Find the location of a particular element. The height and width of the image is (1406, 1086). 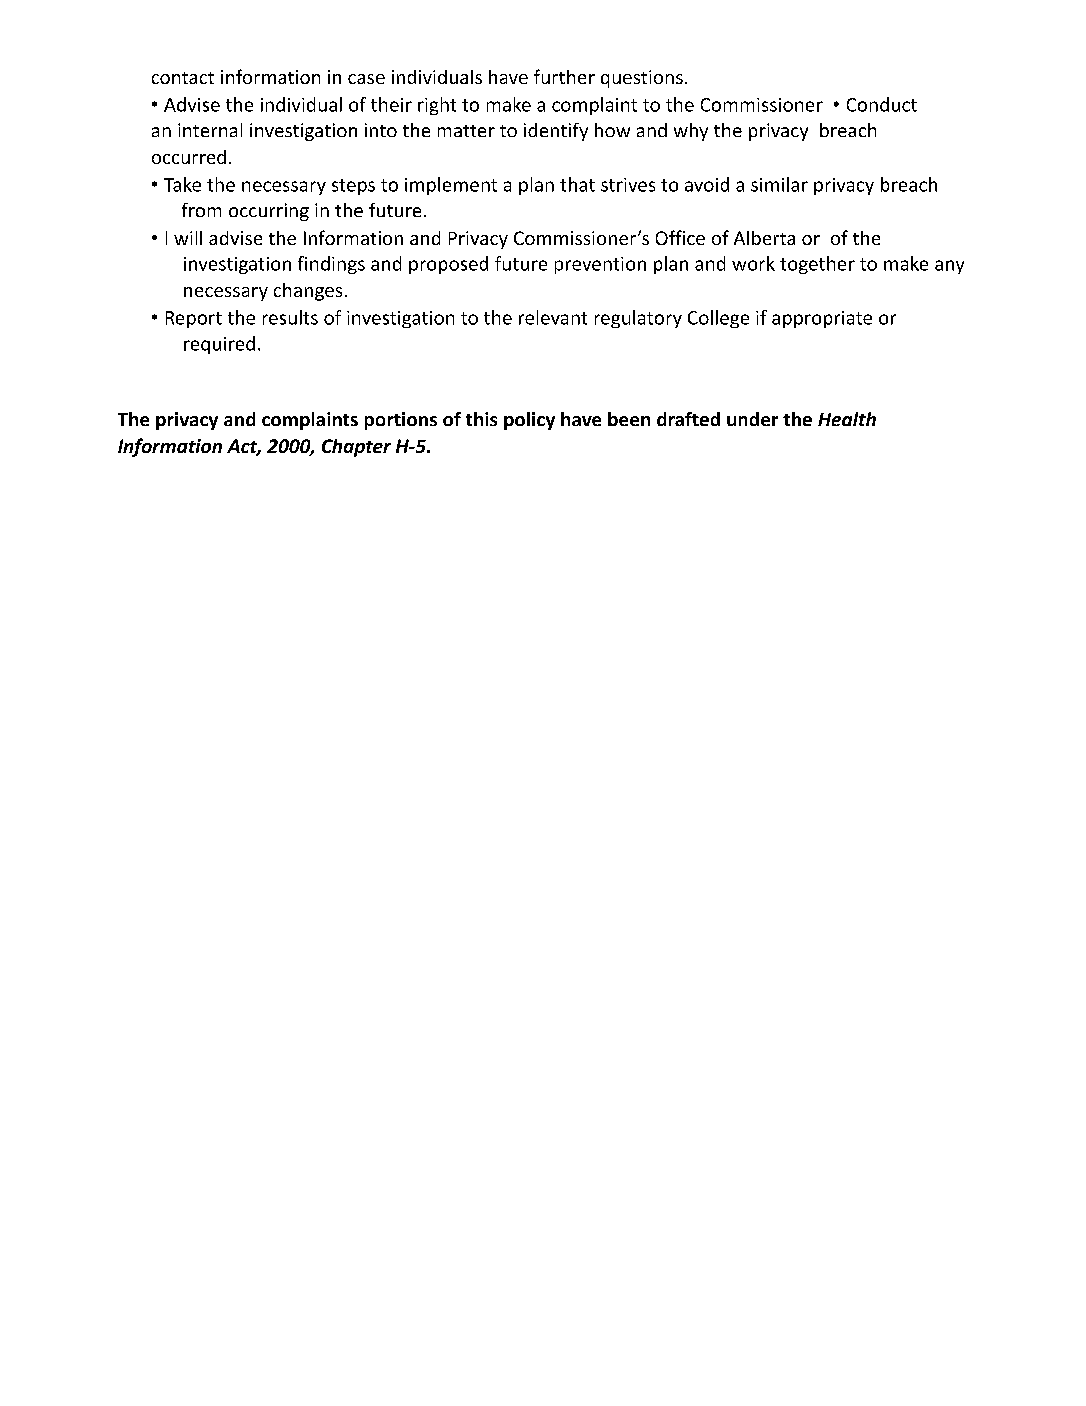

prevention is located at coordinates (600, 265).
